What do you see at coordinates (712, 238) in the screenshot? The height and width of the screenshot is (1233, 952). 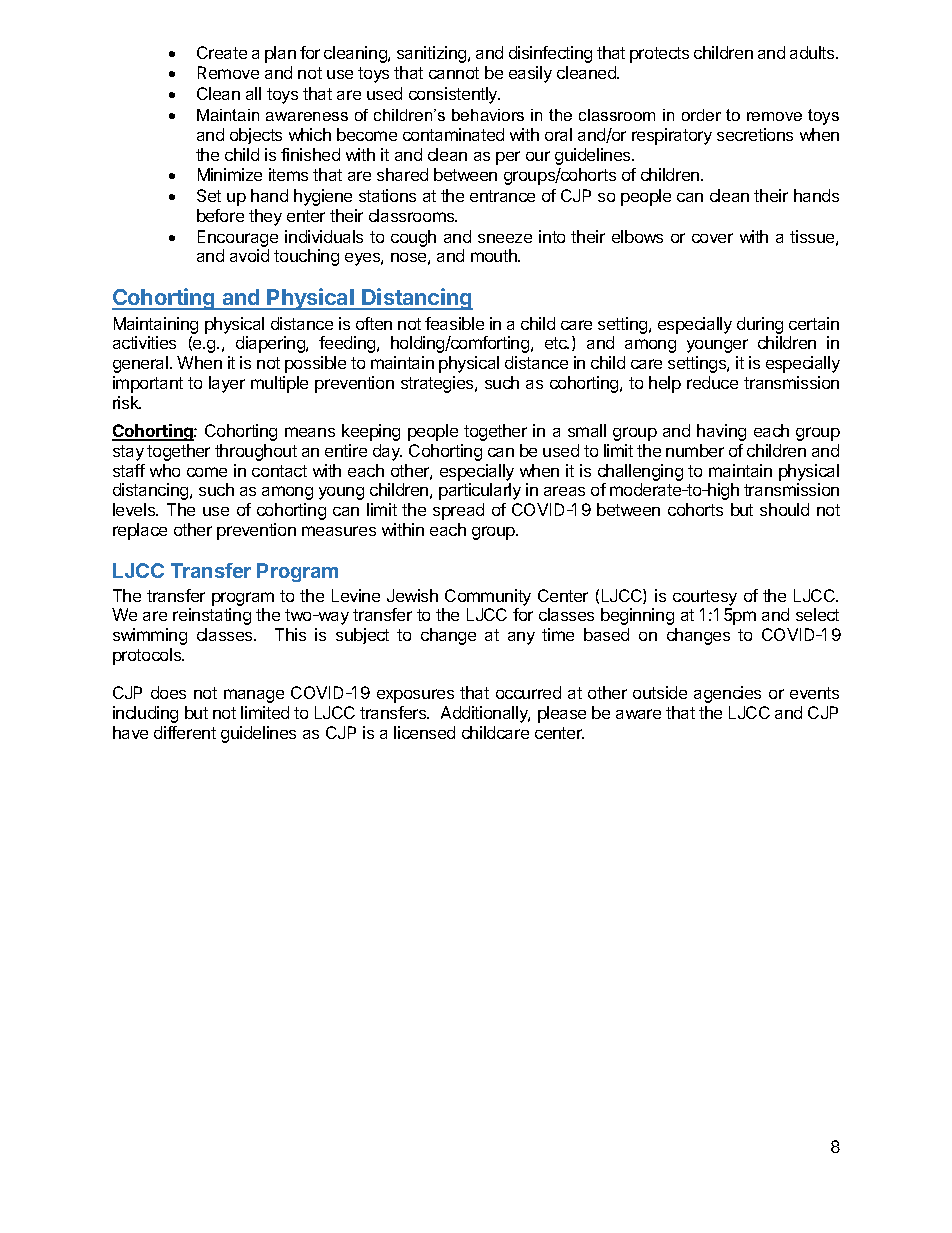 I see `cover` at bounding box center [712, 238].
